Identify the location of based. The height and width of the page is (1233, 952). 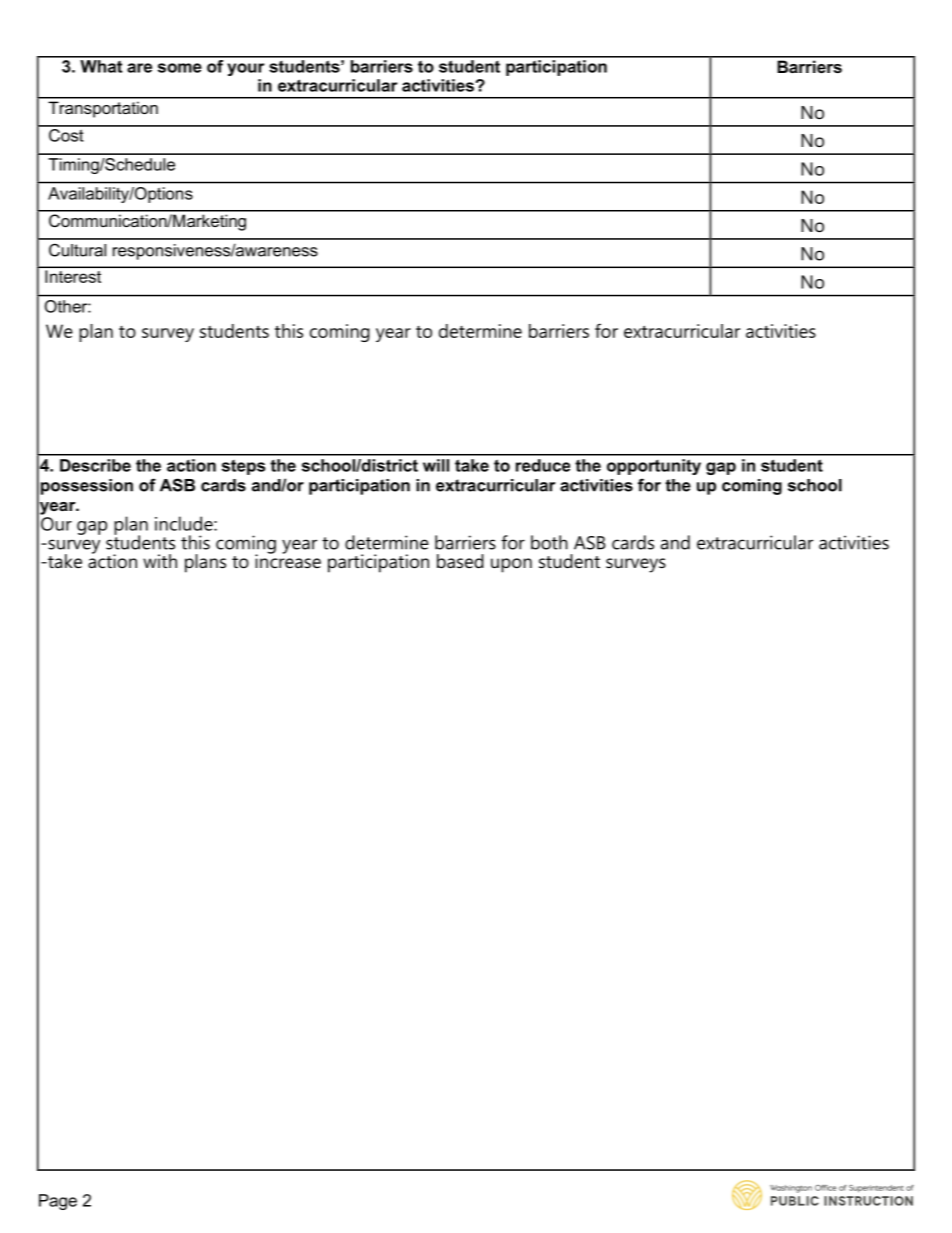
(460, 561).
